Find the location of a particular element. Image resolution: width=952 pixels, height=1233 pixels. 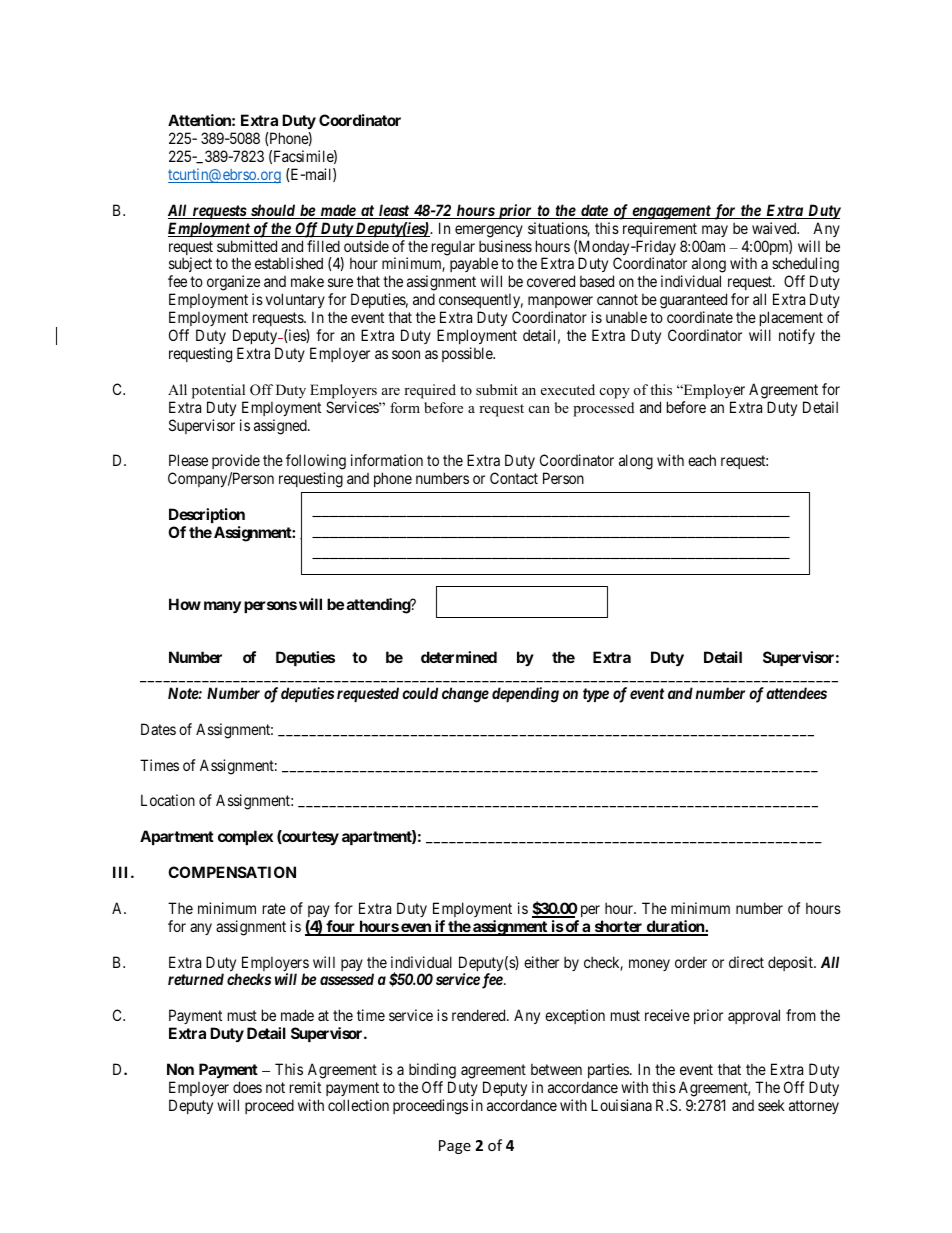

subject is located at coordinates (190, 266).
